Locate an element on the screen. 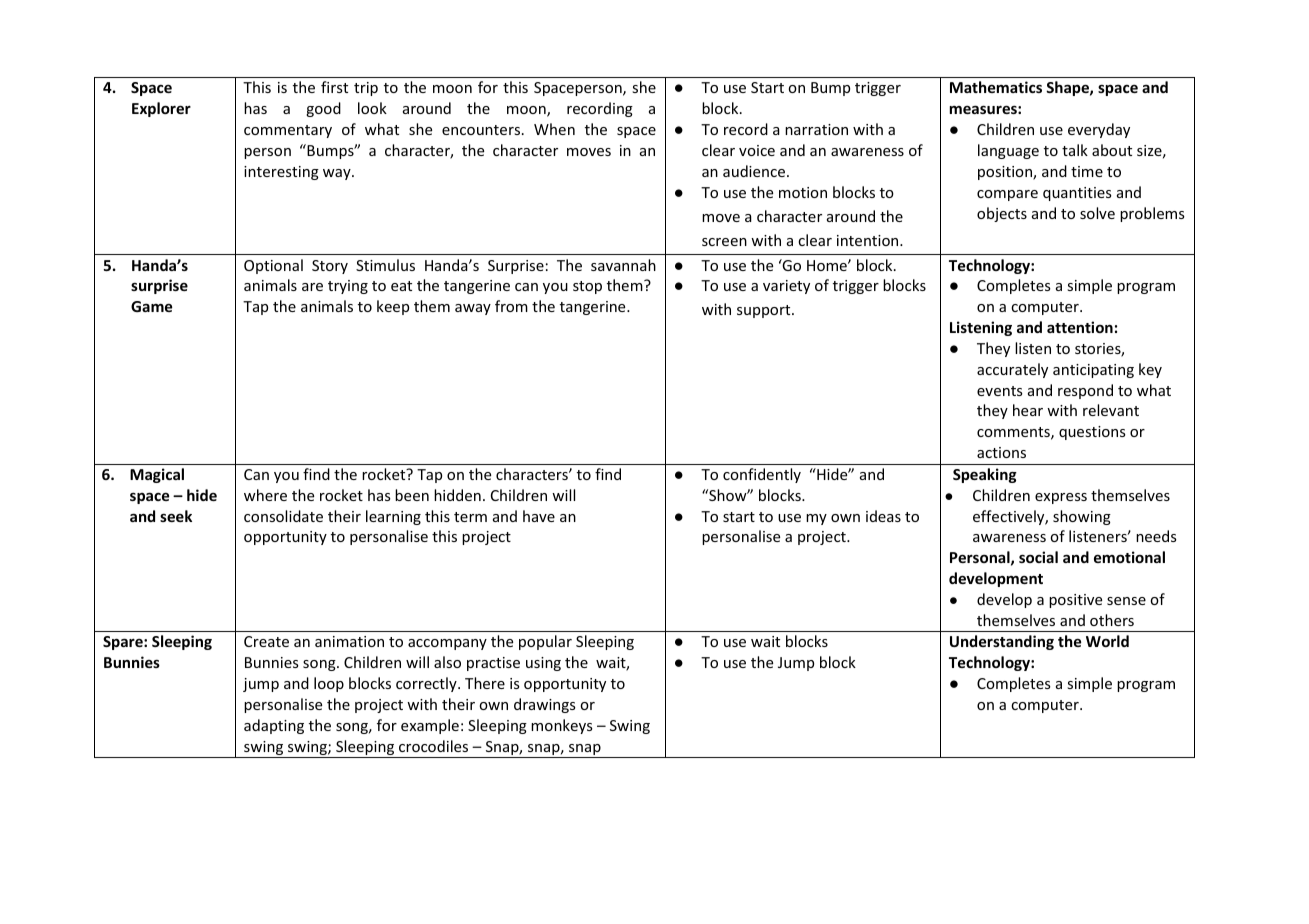  good is located at coordinates (323, 109).
